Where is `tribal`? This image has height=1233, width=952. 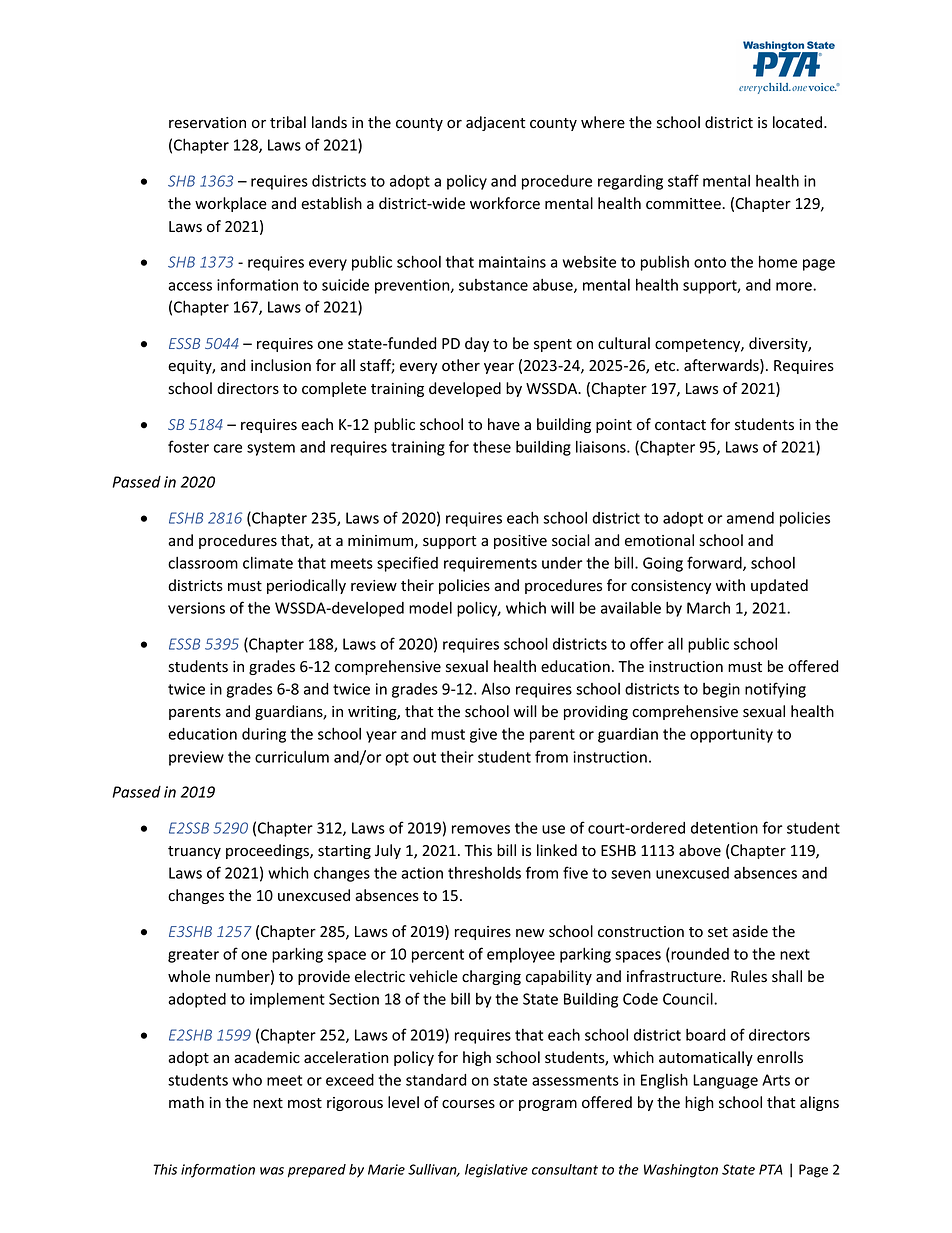
tribal is located at coordinates (288, 122).
